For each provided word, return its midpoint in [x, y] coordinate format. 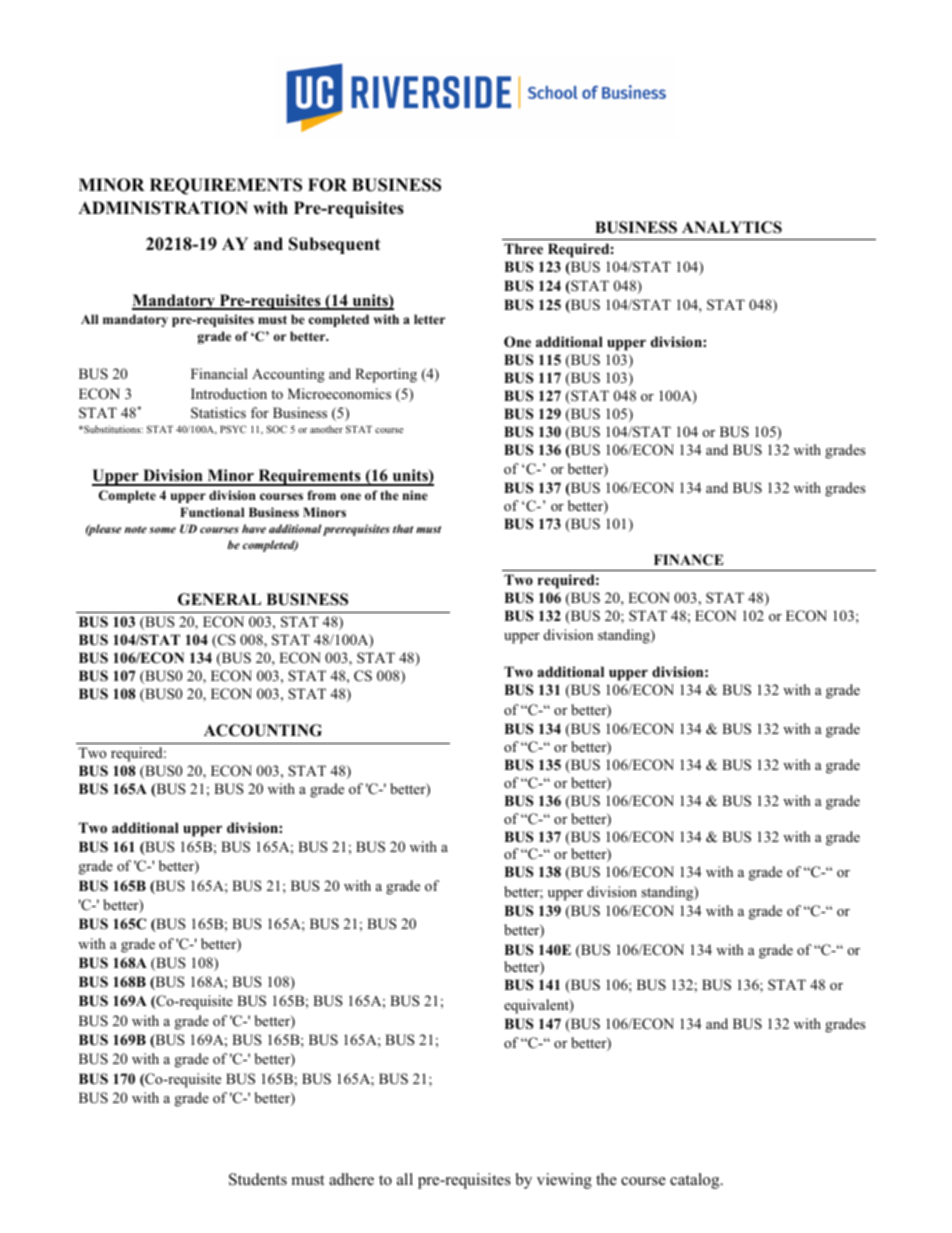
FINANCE [689, 560]
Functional [212, 512]
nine [415, 495]
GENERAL [219, 599]
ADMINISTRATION [163, 208]
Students [258, 1179]
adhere [351, 1179]
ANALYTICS [732, 227]
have [254, 528]
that [403, 528]
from [321, 495]
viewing [564, 1181]
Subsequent [334, 245]
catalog [696, 1181]
